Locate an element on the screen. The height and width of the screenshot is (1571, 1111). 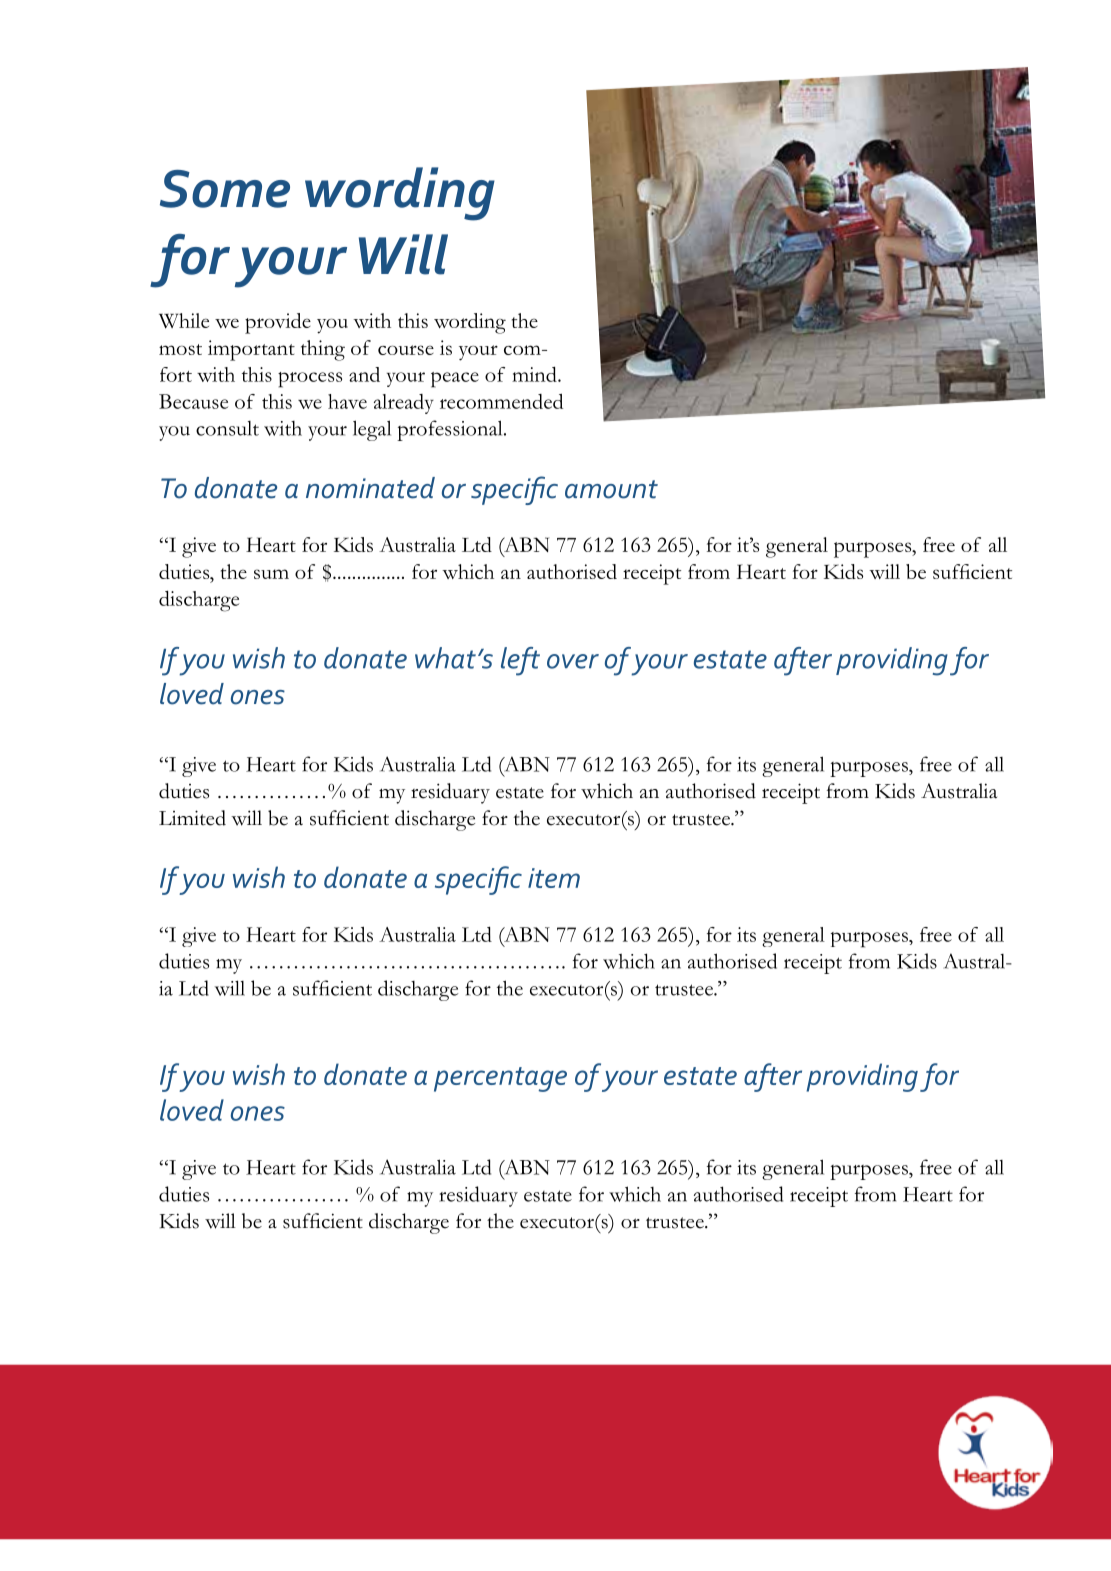
course is located at coordinates (406, 350).
